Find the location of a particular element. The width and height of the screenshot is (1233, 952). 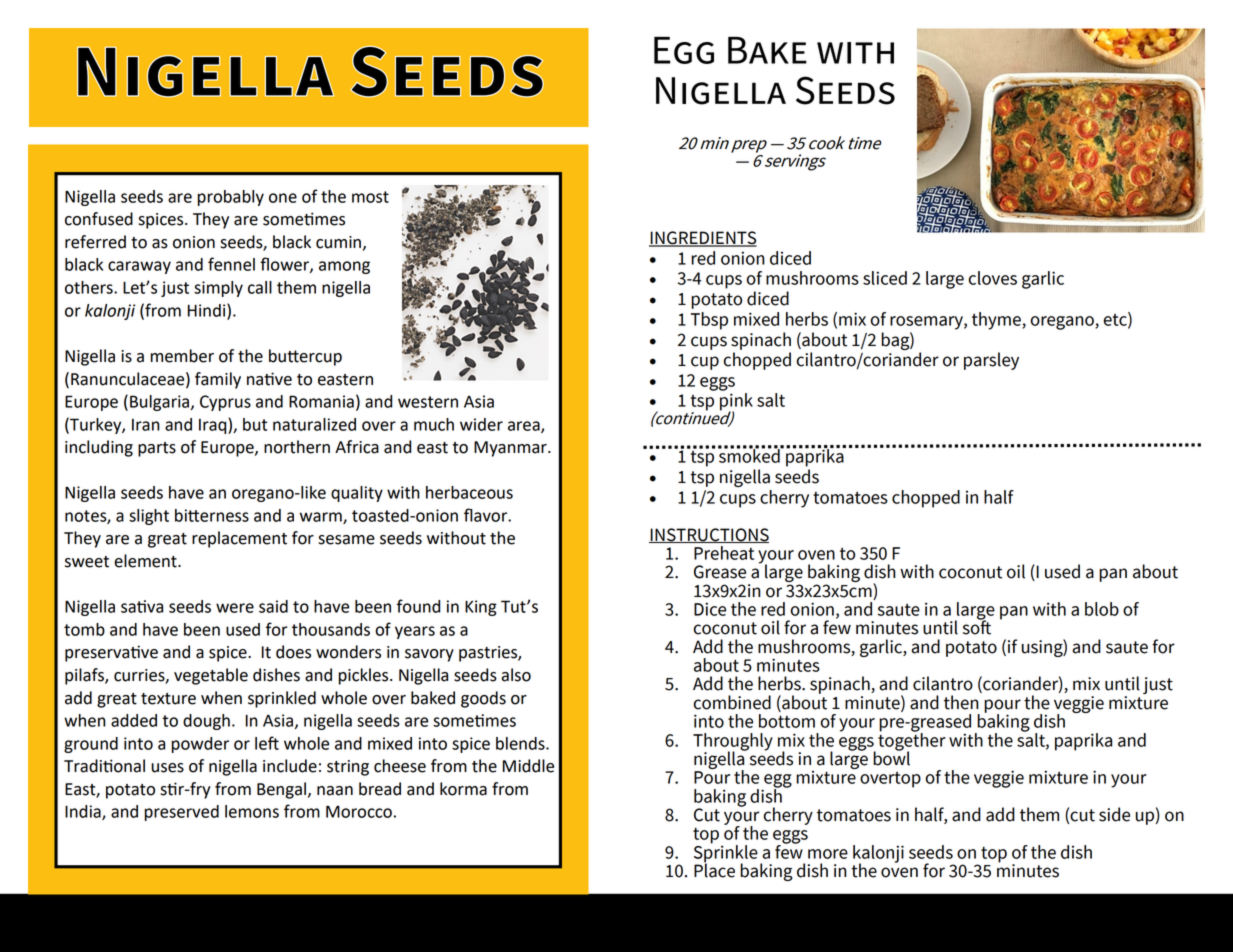

korma is located at coordinates (463, 789).
